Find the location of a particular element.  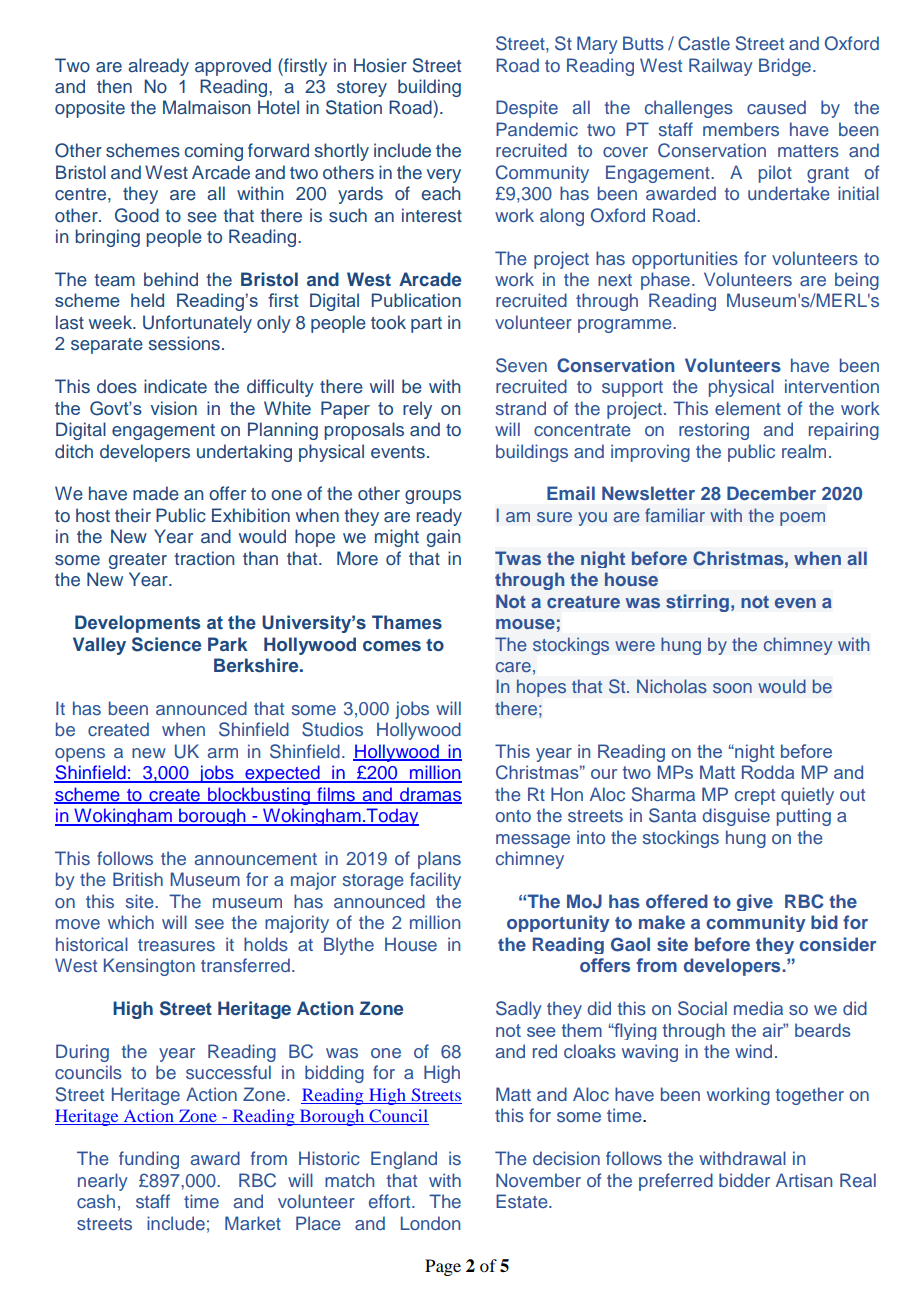

Despite is located at coordinates (527, 109).
